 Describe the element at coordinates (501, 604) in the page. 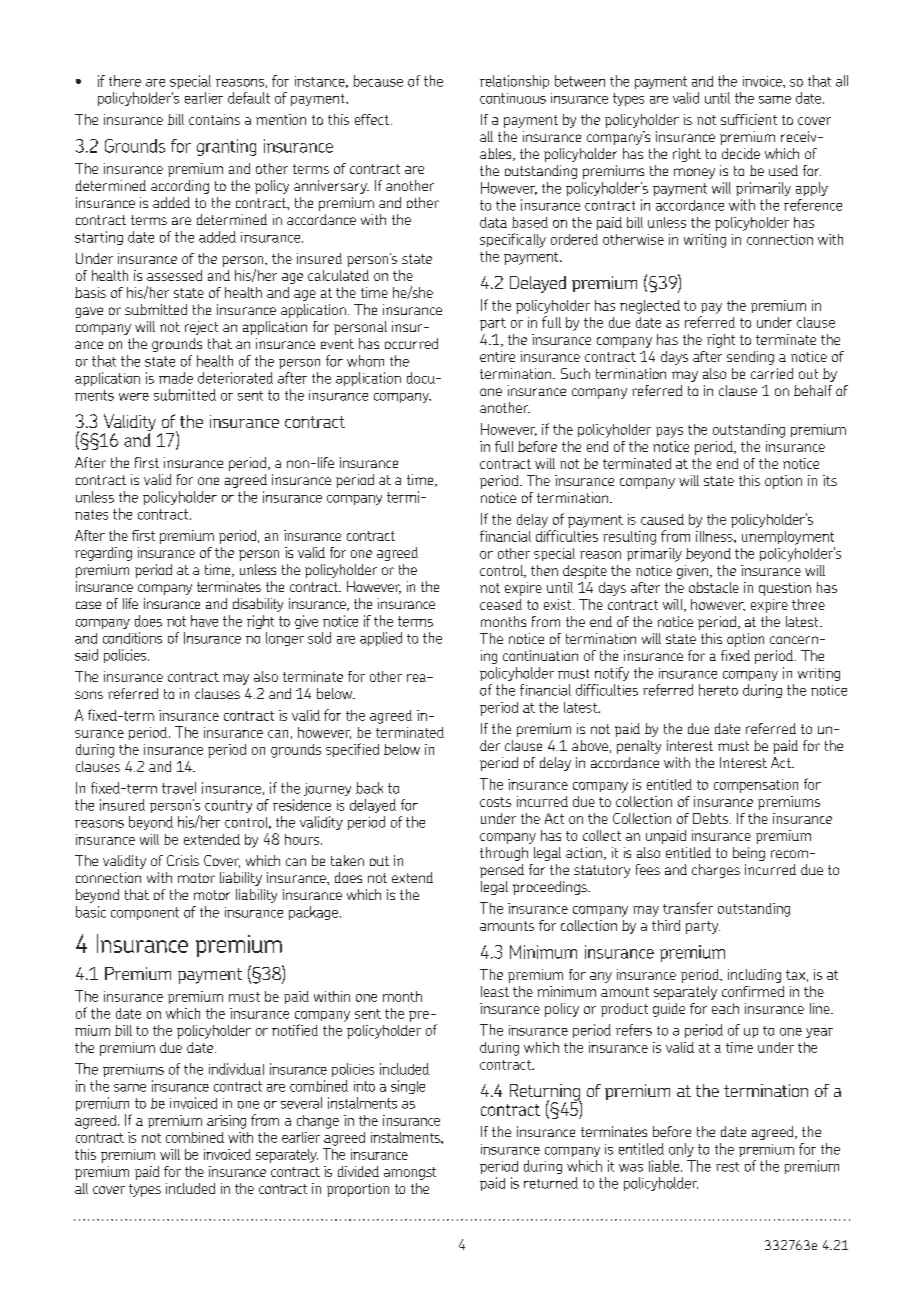

I see `ceased` at that location.
